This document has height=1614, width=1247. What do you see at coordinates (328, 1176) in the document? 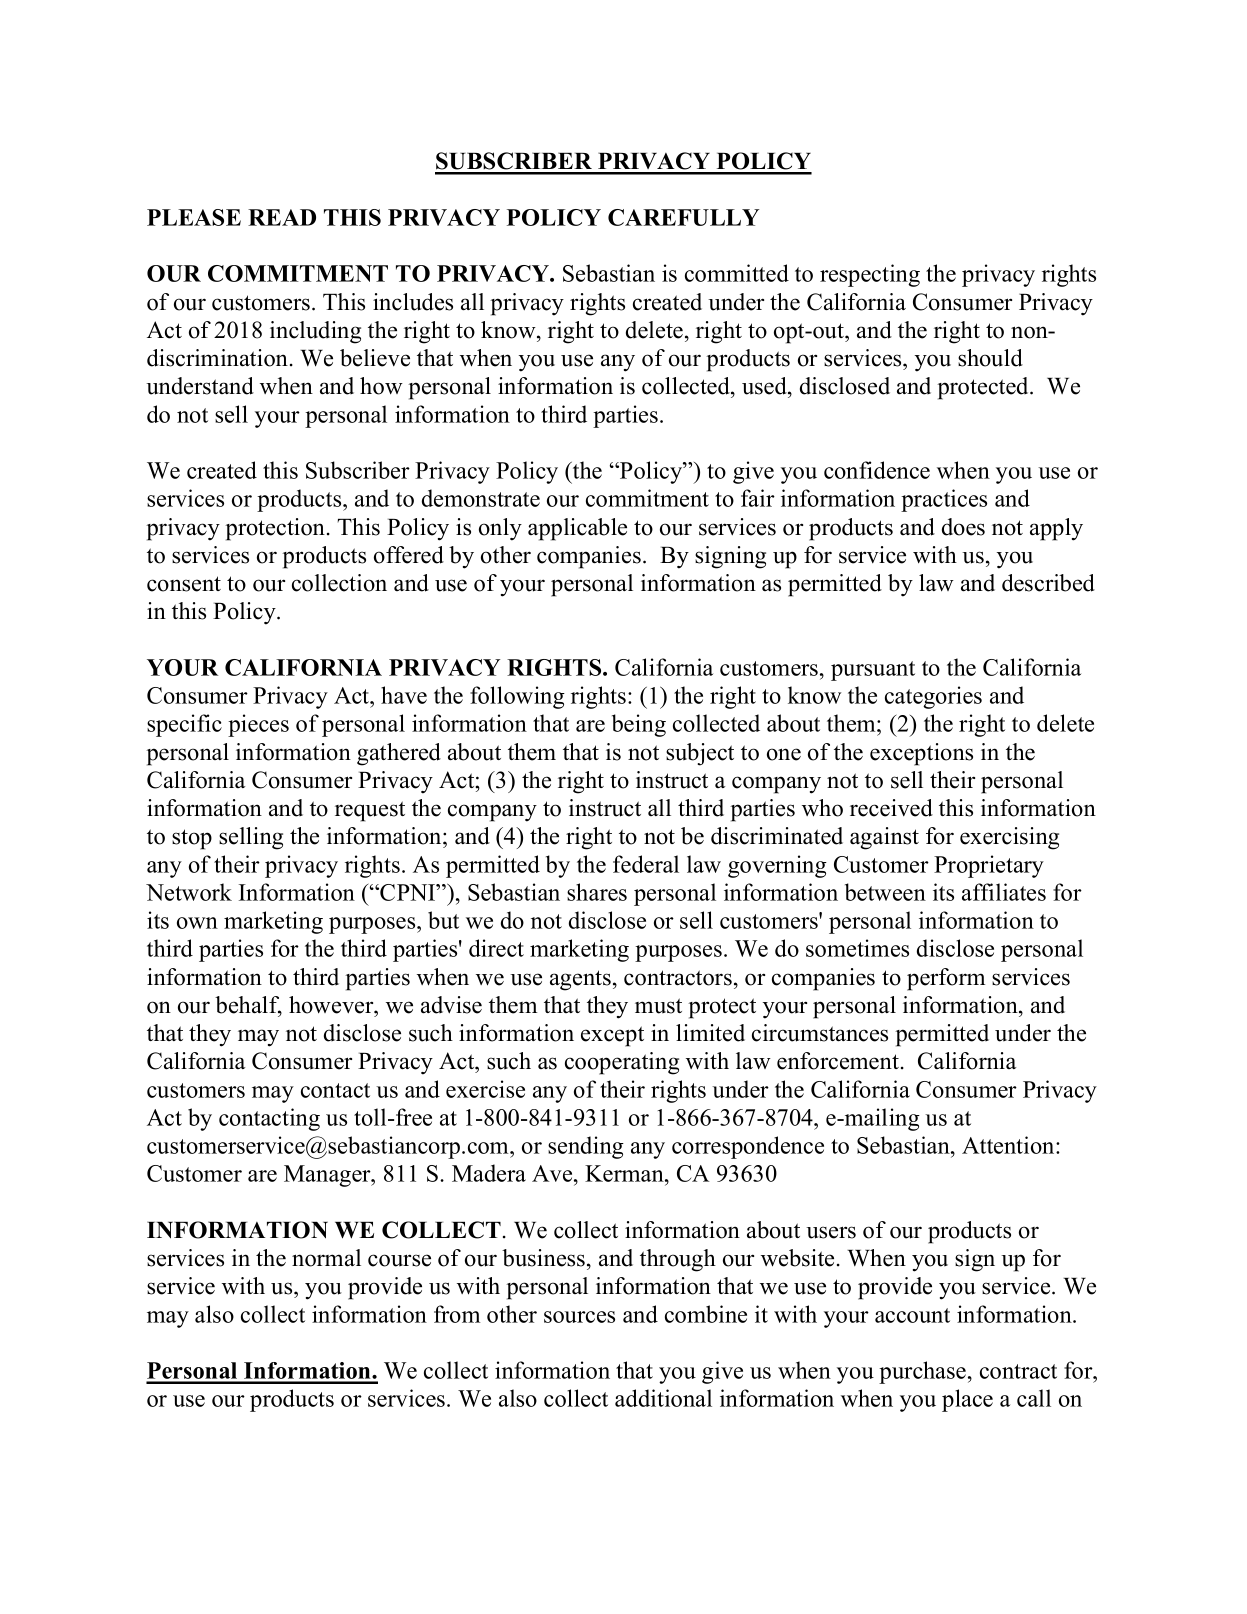
I see `Manager` at bounding box center [328, 1176].
